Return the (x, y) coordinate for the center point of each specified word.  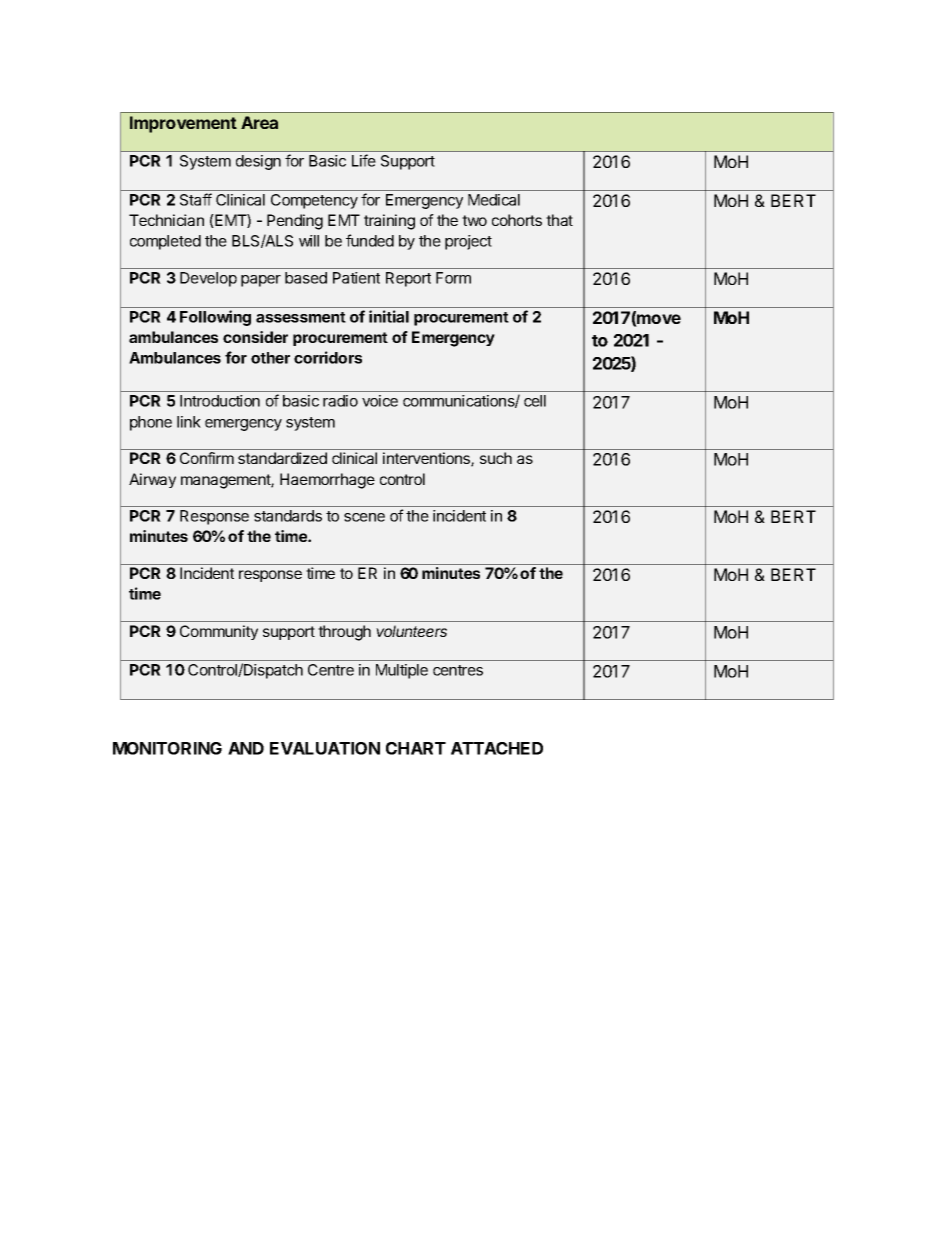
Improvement (183, 124)
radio (340, 401)
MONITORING (167, 748)
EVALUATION (325, 748)
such (496, 458)
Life (364, 160)
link (189, 422)
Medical (494, 200)
